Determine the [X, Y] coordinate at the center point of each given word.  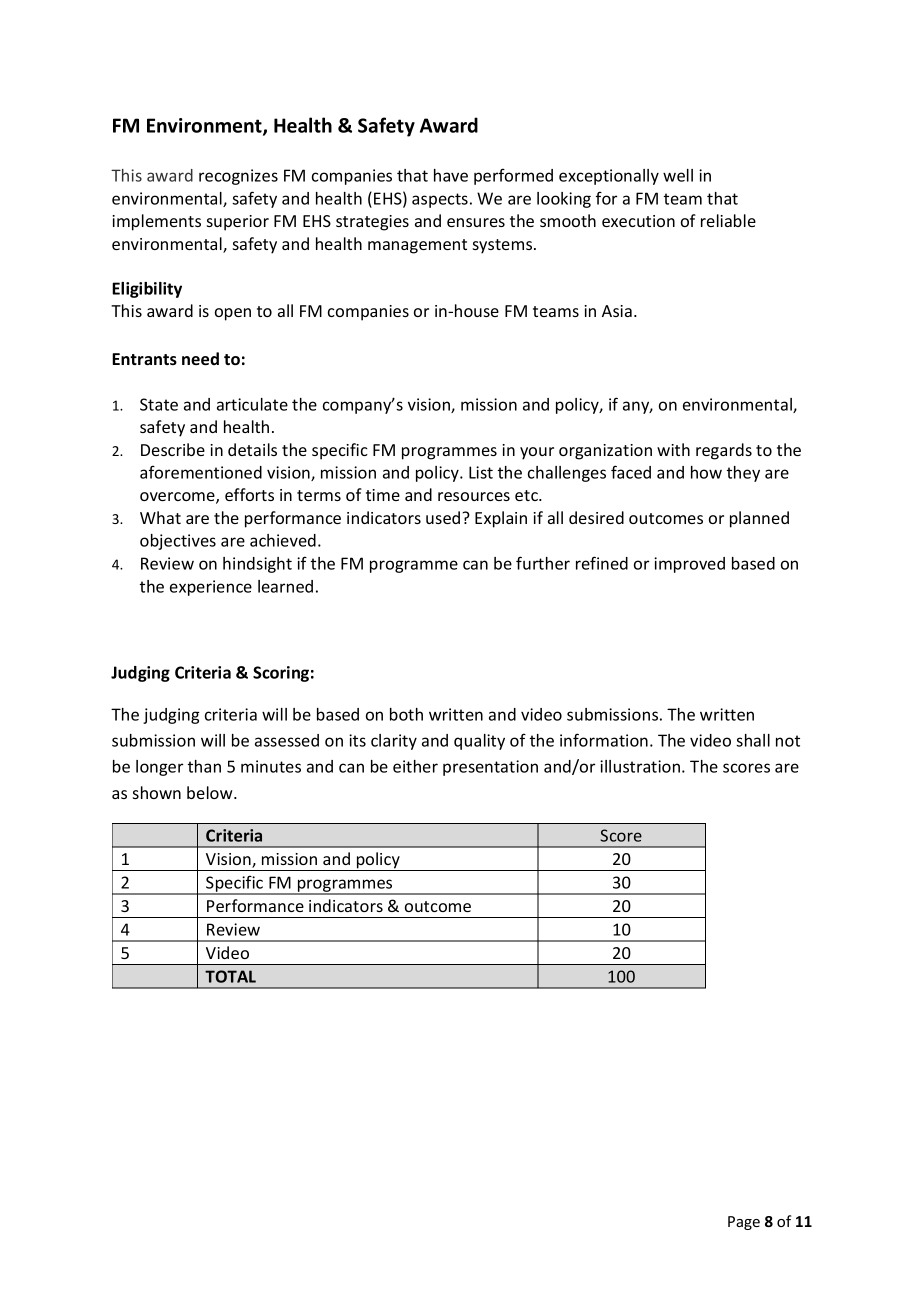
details [252, 449]
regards [724, 451]
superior [238, 223]
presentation [490, 768]
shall [753, 740]
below [211, 792]
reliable [728, 220]
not [788, 741]
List [481, 472]
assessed [287, 740]
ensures [476, 222]
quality [479, 742]
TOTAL [230, 976]
